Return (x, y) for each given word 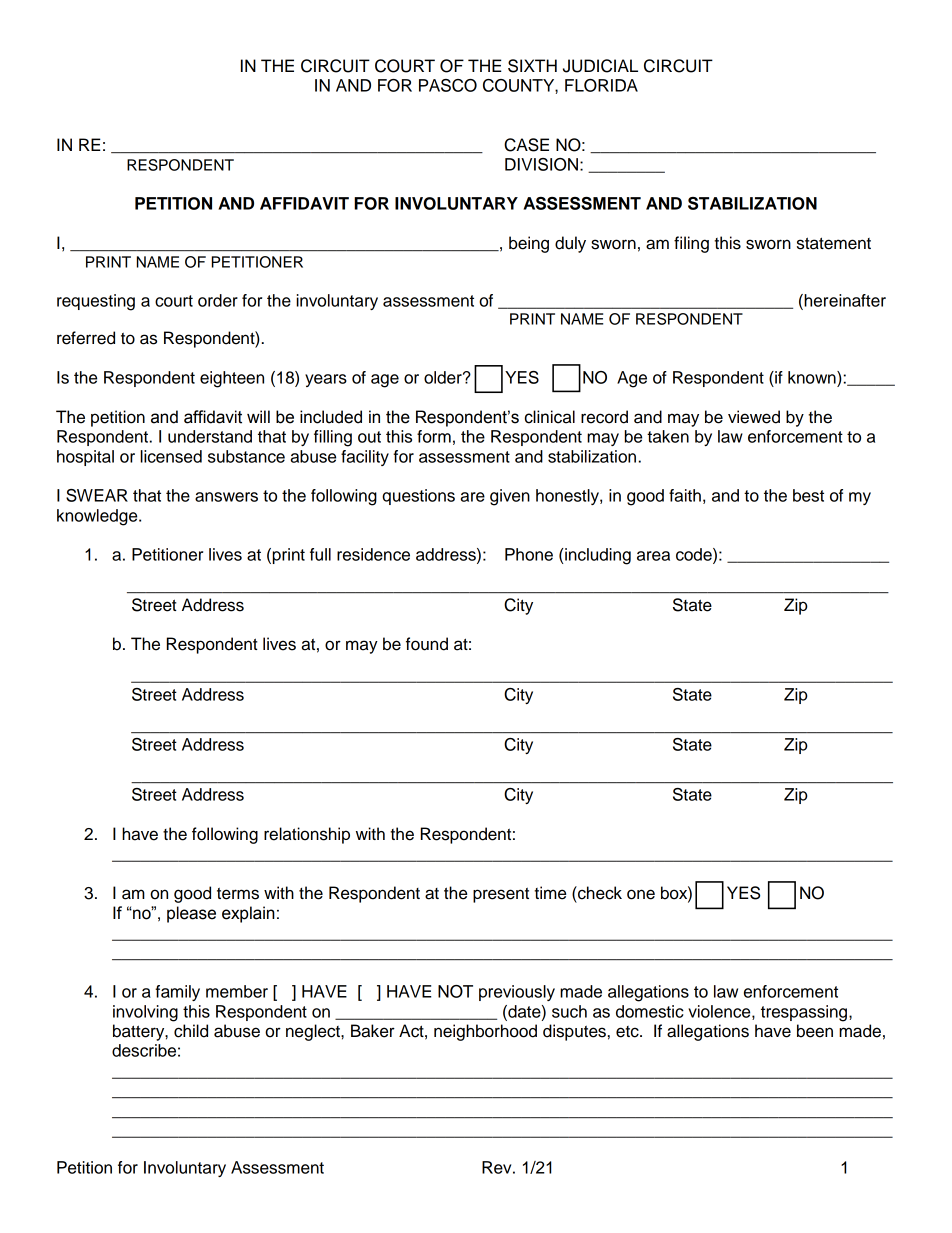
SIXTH (532, 66)
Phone (529, 554)
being (529, 244)
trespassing (805, 1013)
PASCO (448, 85)
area (653, 556)
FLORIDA (601, 85)
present (501, 895)
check (599, 893)
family (177, 993)
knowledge (98, 517)
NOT (455, 991)
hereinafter (844, 300)
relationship (307, 835)
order (218, 300)
